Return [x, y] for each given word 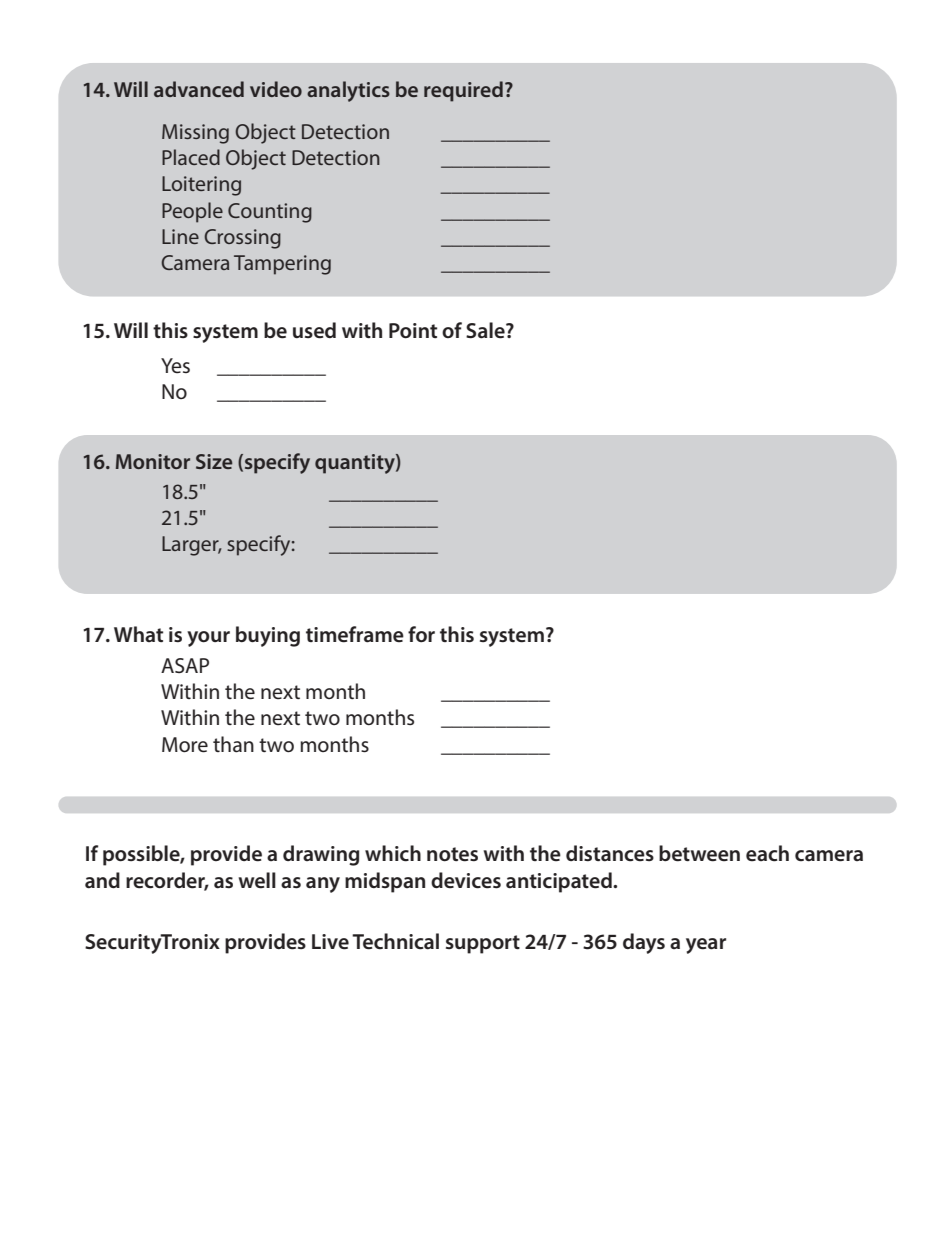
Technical [395, 941]
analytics [348, 91]
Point [413, 331]
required [463, 91]
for [421, 634]
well [257, 880]
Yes [175, 366]
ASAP [185, 665]
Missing [195, 134]
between [699, 853]
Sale [486, 330]
